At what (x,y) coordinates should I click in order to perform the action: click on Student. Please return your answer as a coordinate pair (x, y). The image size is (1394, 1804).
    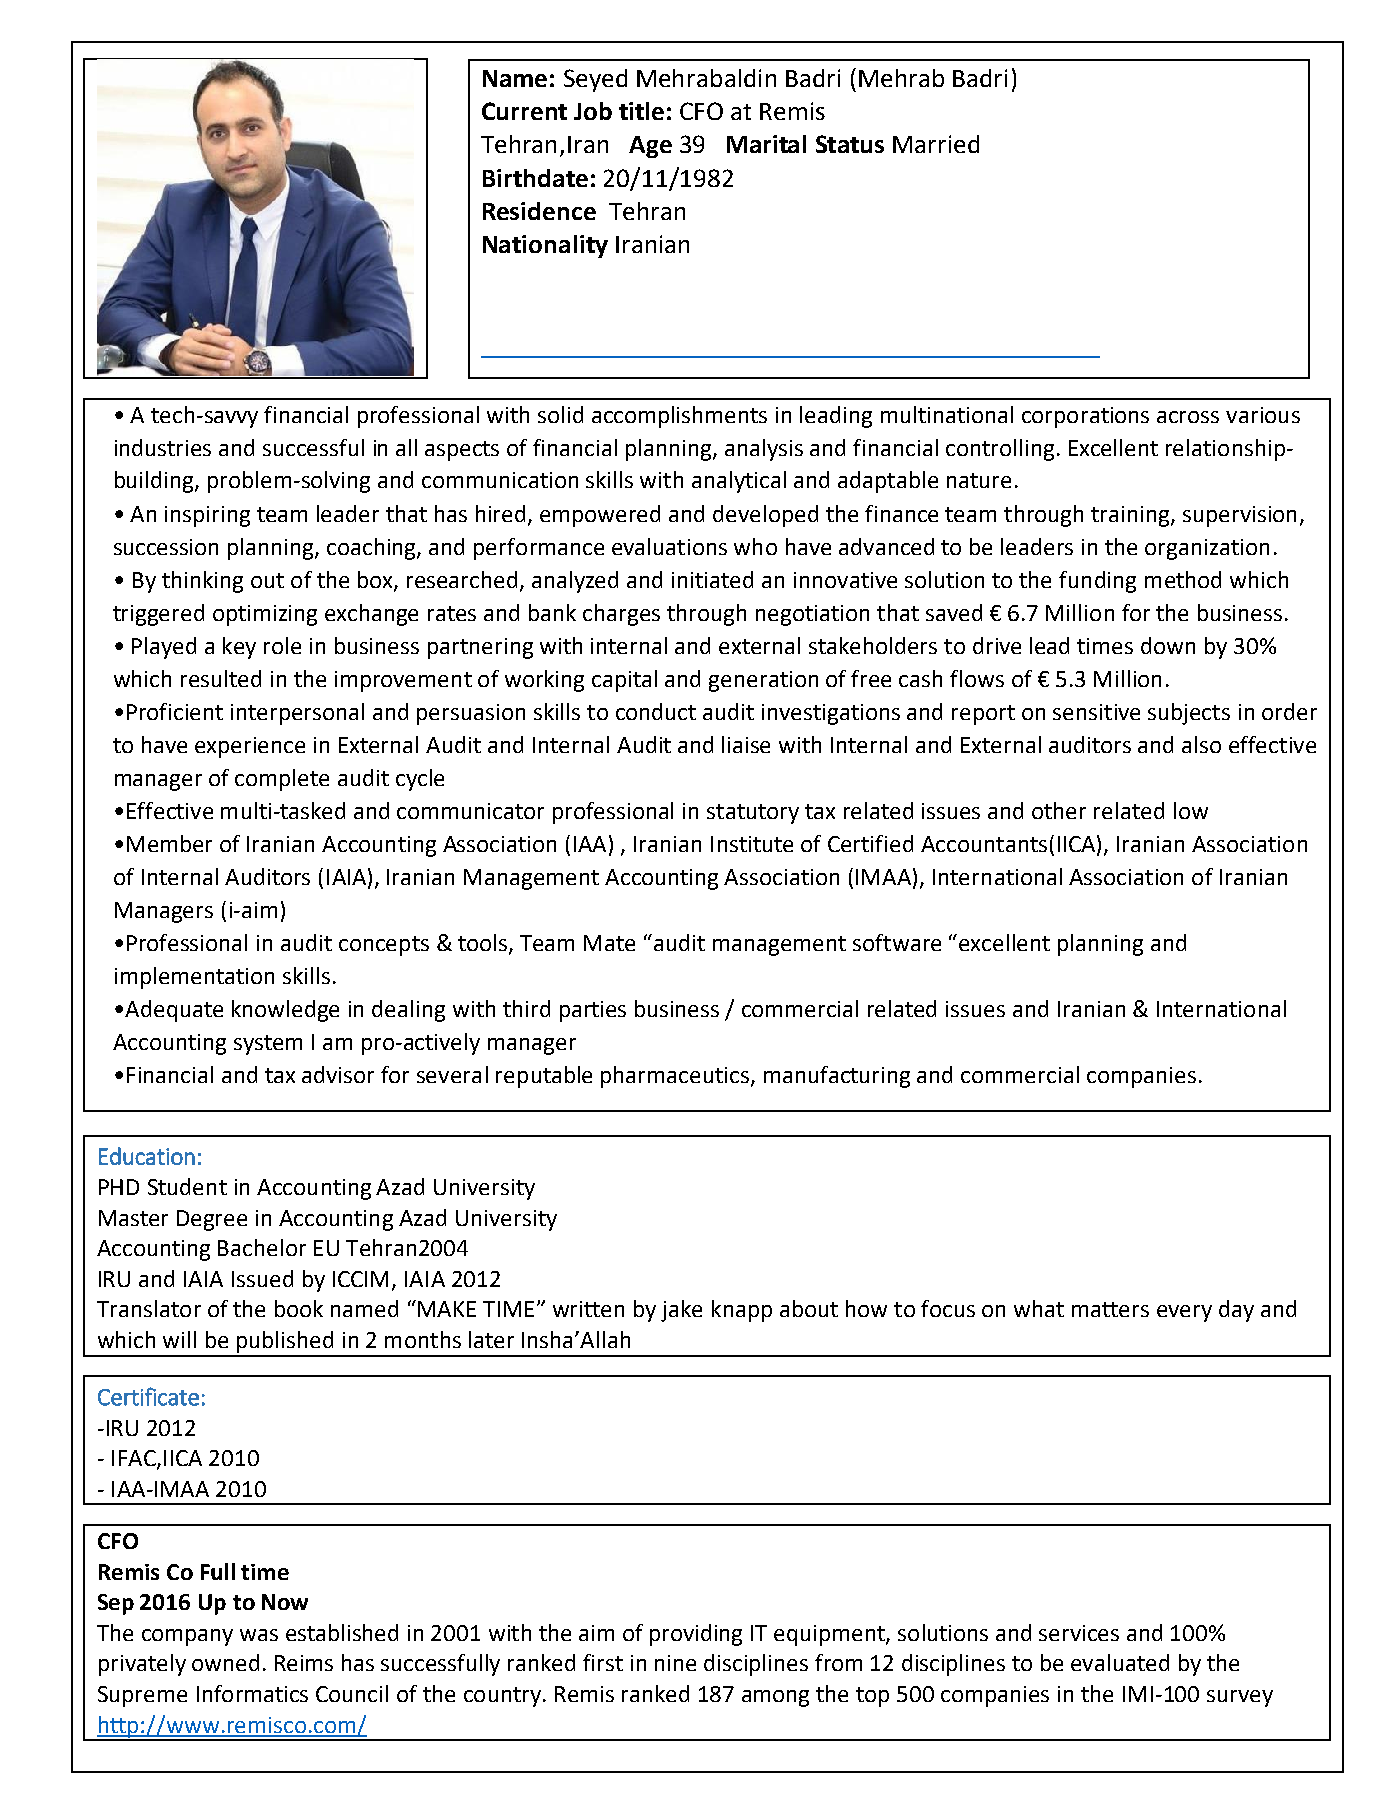
    Looking at the image, I should click on (187, 1186).
